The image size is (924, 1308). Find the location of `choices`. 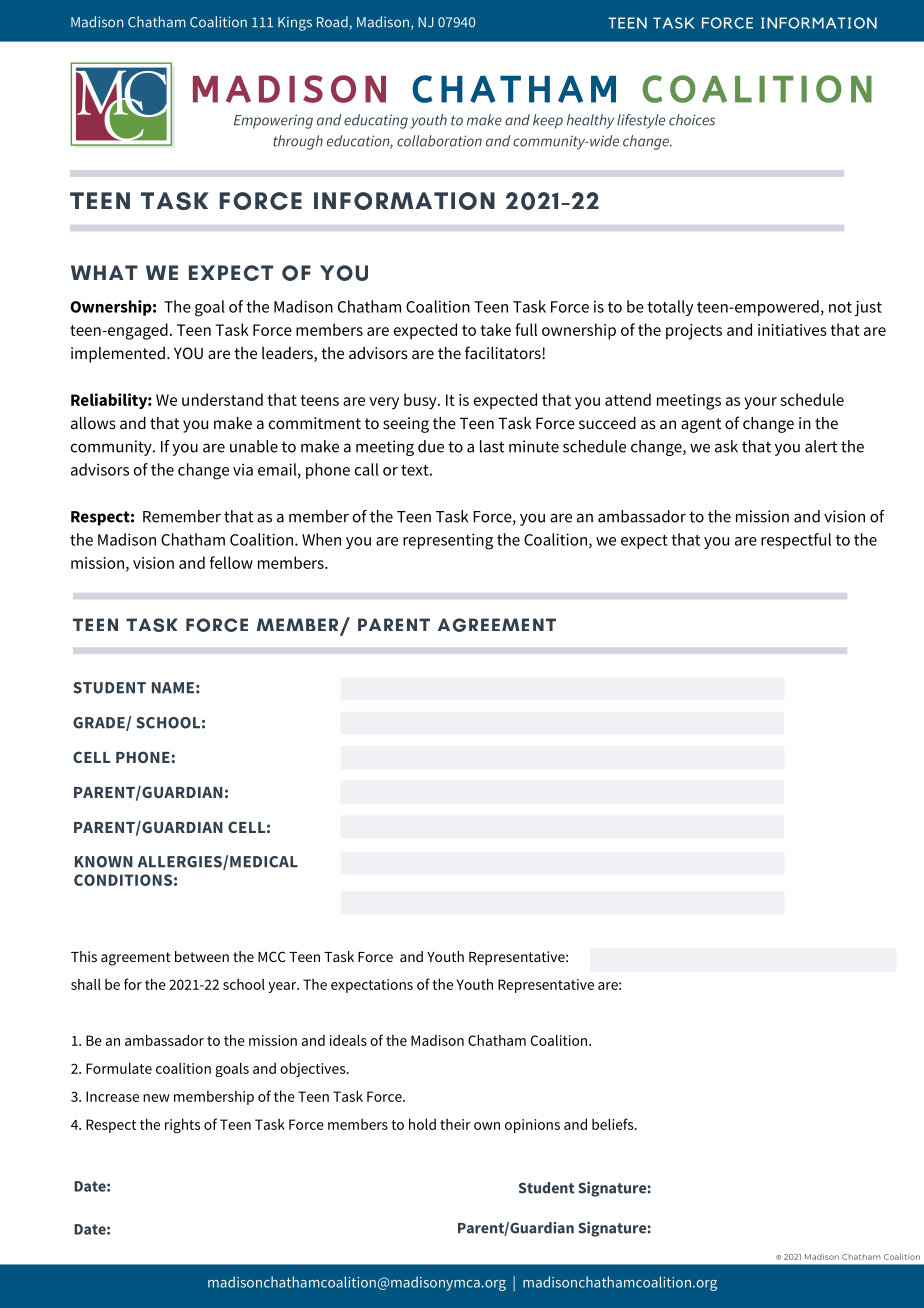

choices is located at coordinates (692, 120).
